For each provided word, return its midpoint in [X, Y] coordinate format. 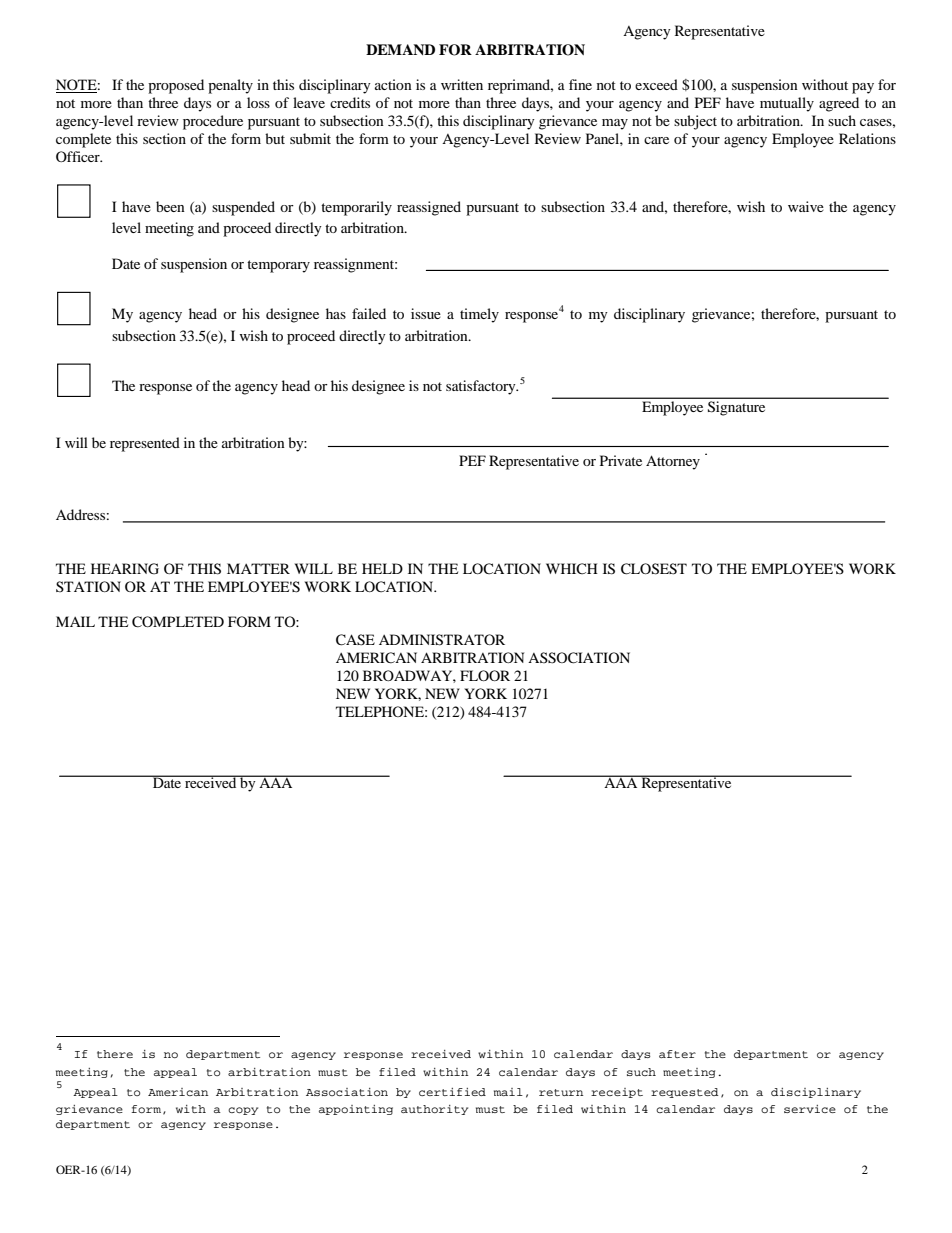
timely [479, 315]
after [677, 1054]
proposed [176, 86]
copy [243, 1111]
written [462, 84]
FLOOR [485, 675]
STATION [88, 586]
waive [806, 206]
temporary [278, 266]
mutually [787, 104]
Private [621, 460]
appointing [356, 1110]
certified [452, 1092]
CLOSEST [654, 569]
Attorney [673, 462]
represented [145, 444]
